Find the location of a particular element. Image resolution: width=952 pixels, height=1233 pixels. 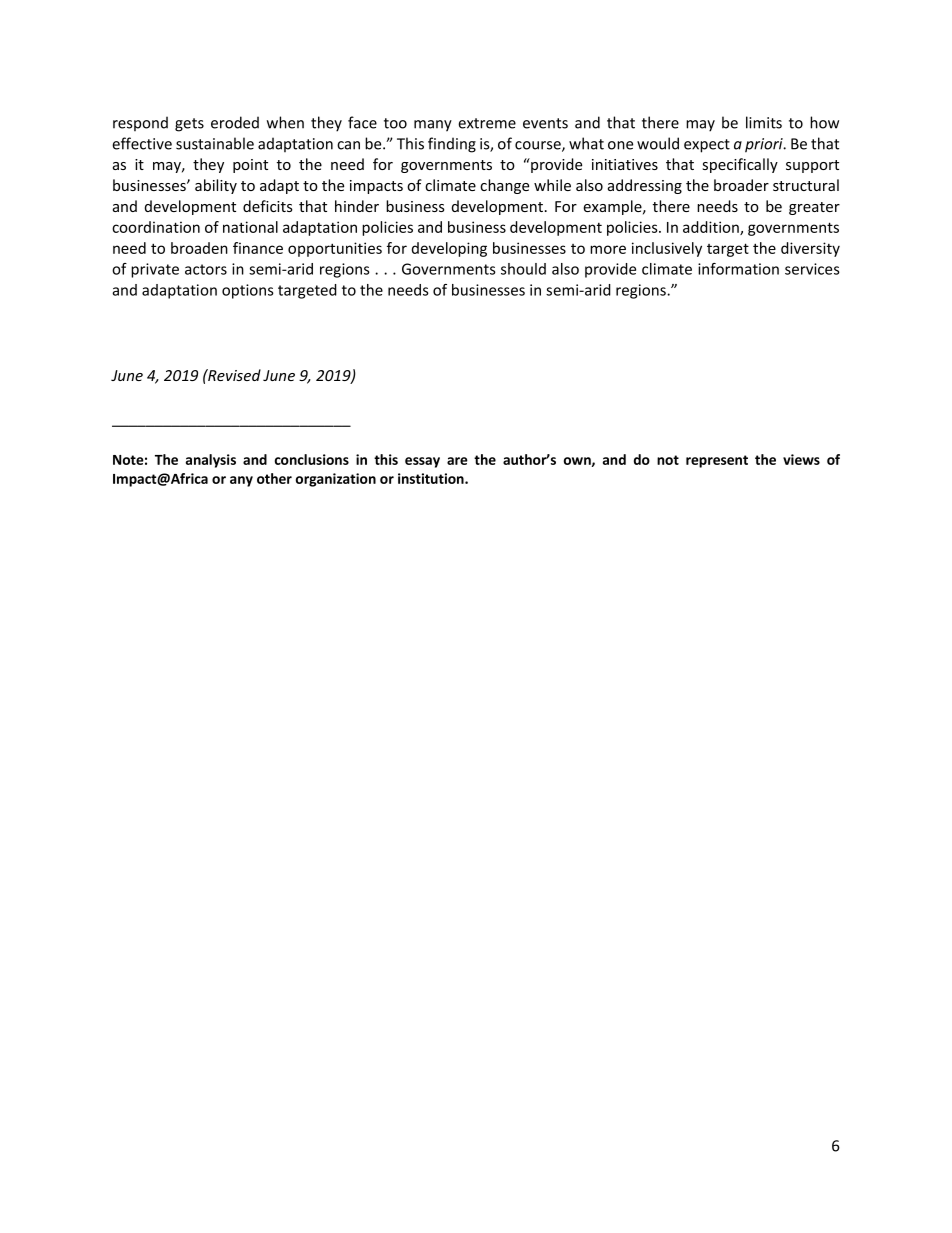

limits is located at coordinates (764, 122).
